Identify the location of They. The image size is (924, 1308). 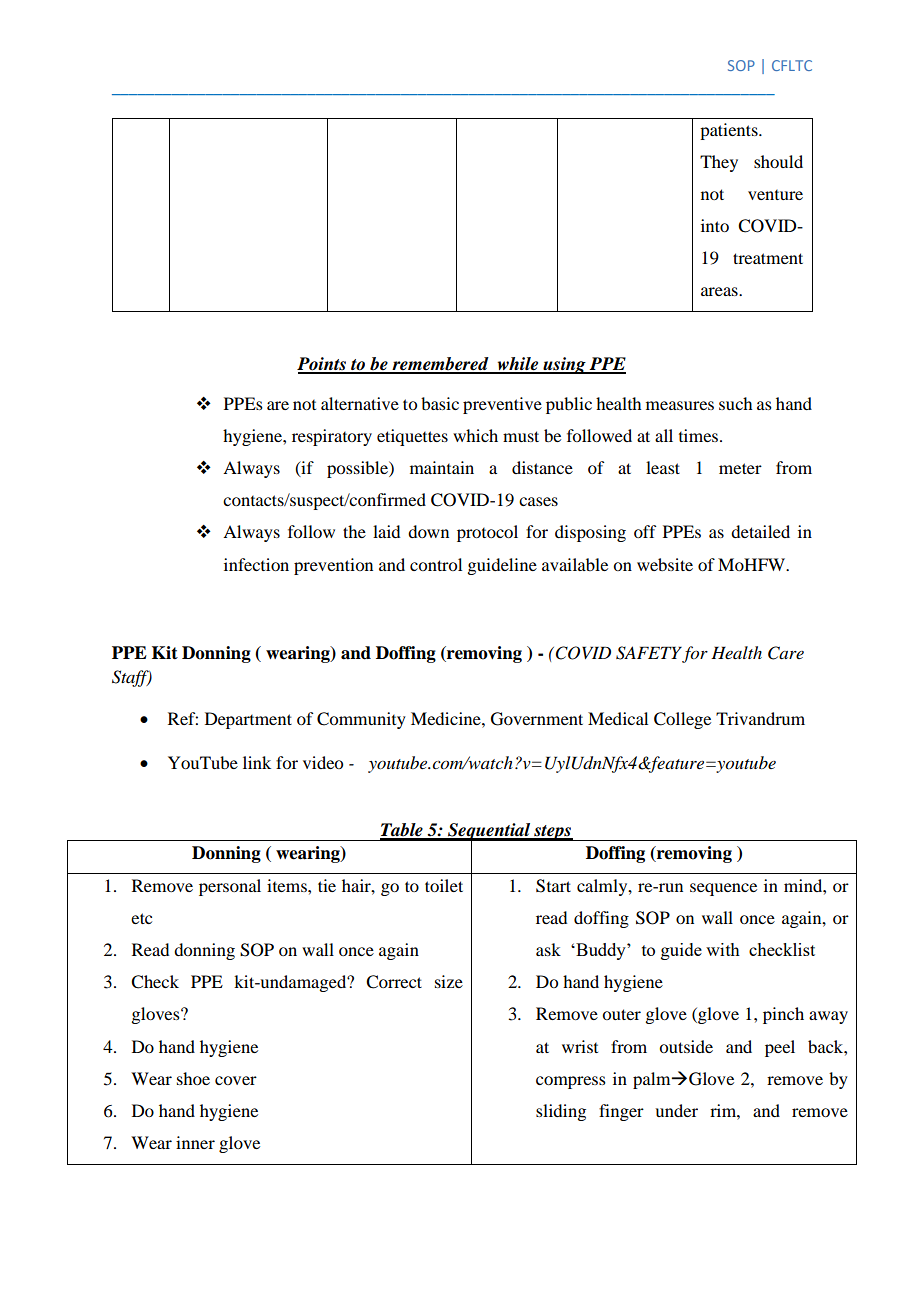
(719, 163).
